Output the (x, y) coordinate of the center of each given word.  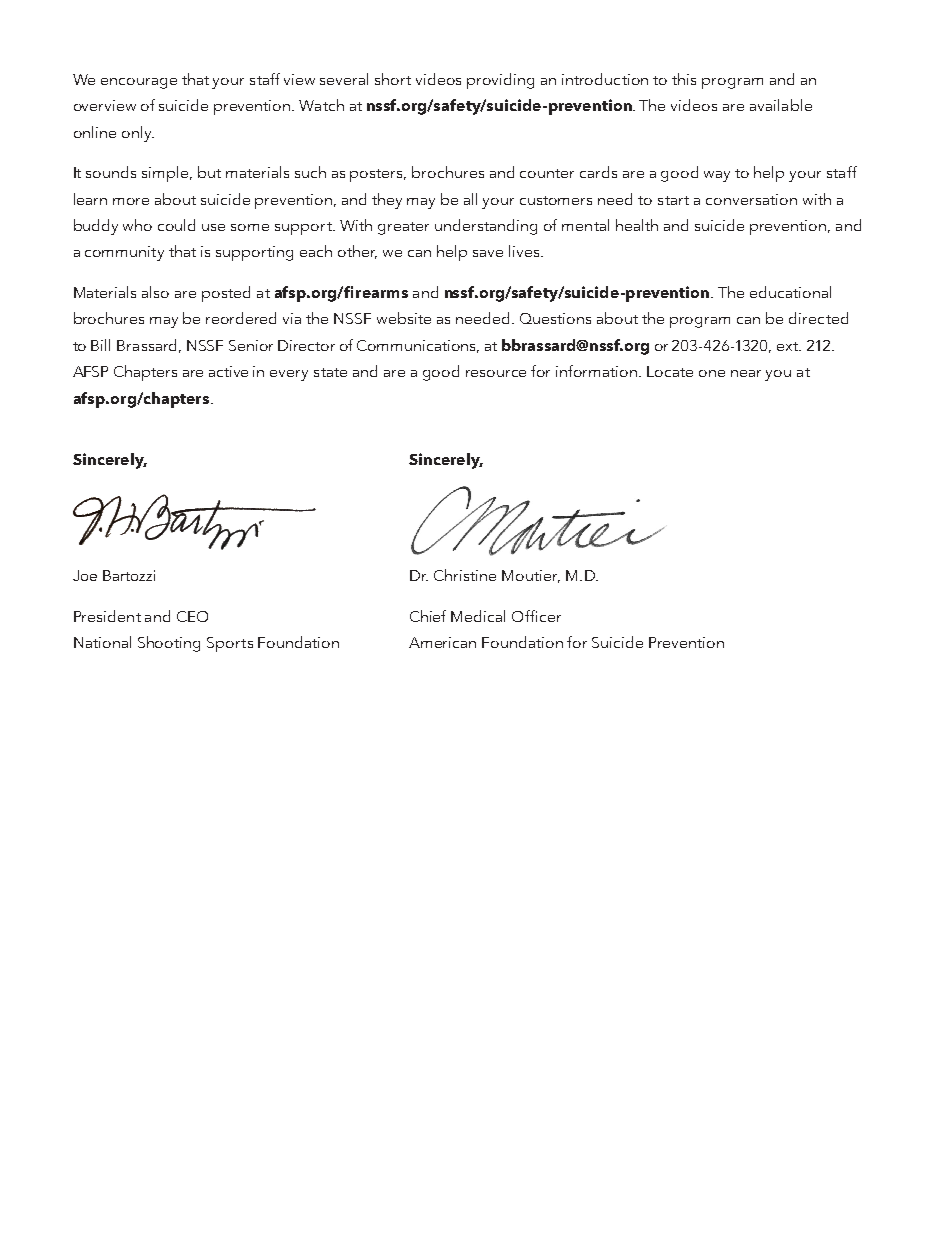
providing (500, 81)
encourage (139, 83)
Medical (478, 616)
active (228, 371)
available (781, 105)
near (746, 373)
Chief (428, 616)
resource (496, 373)
